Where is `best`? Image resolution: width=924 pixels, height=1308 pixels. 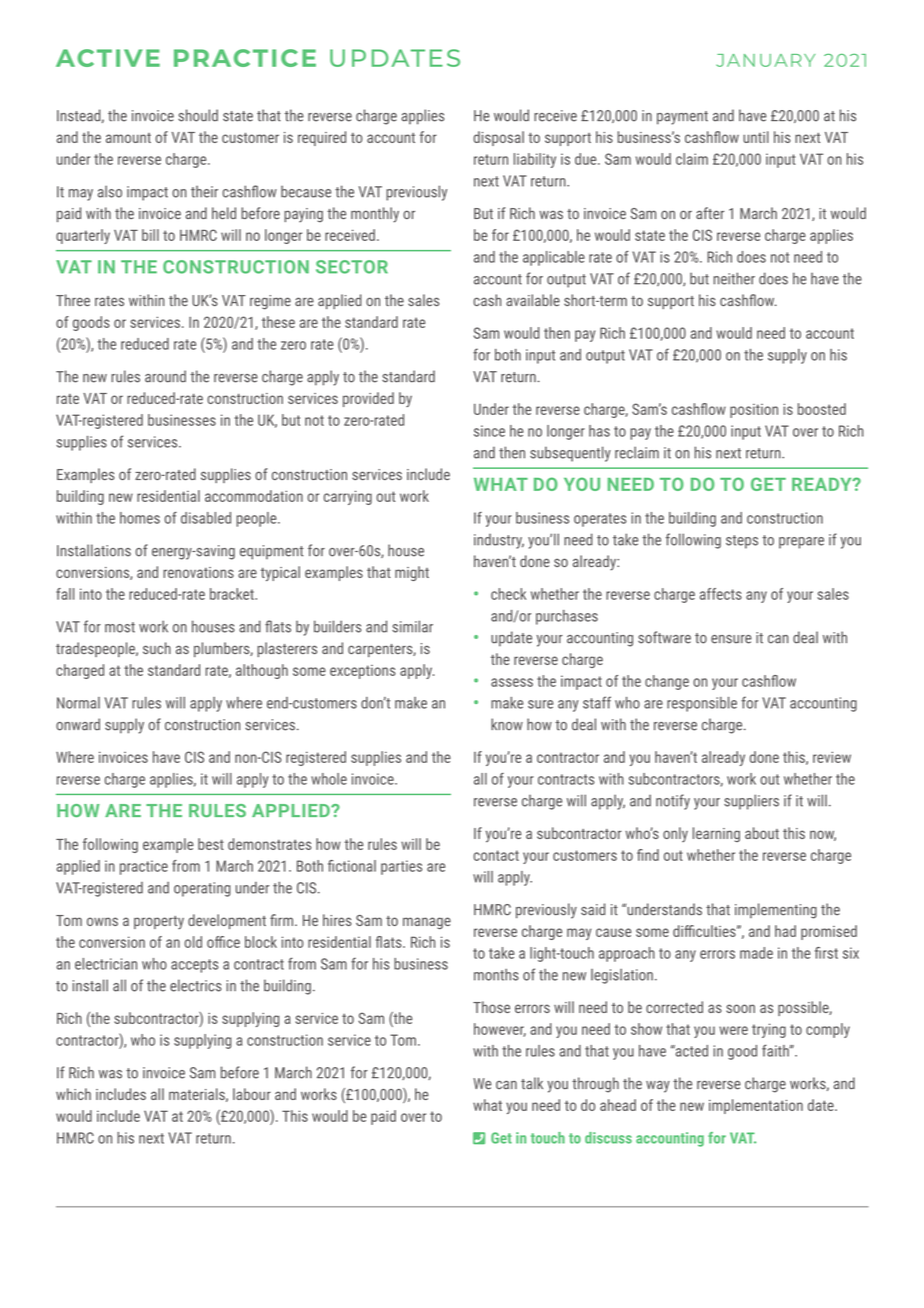
best is located at coordinates (211, 844).
